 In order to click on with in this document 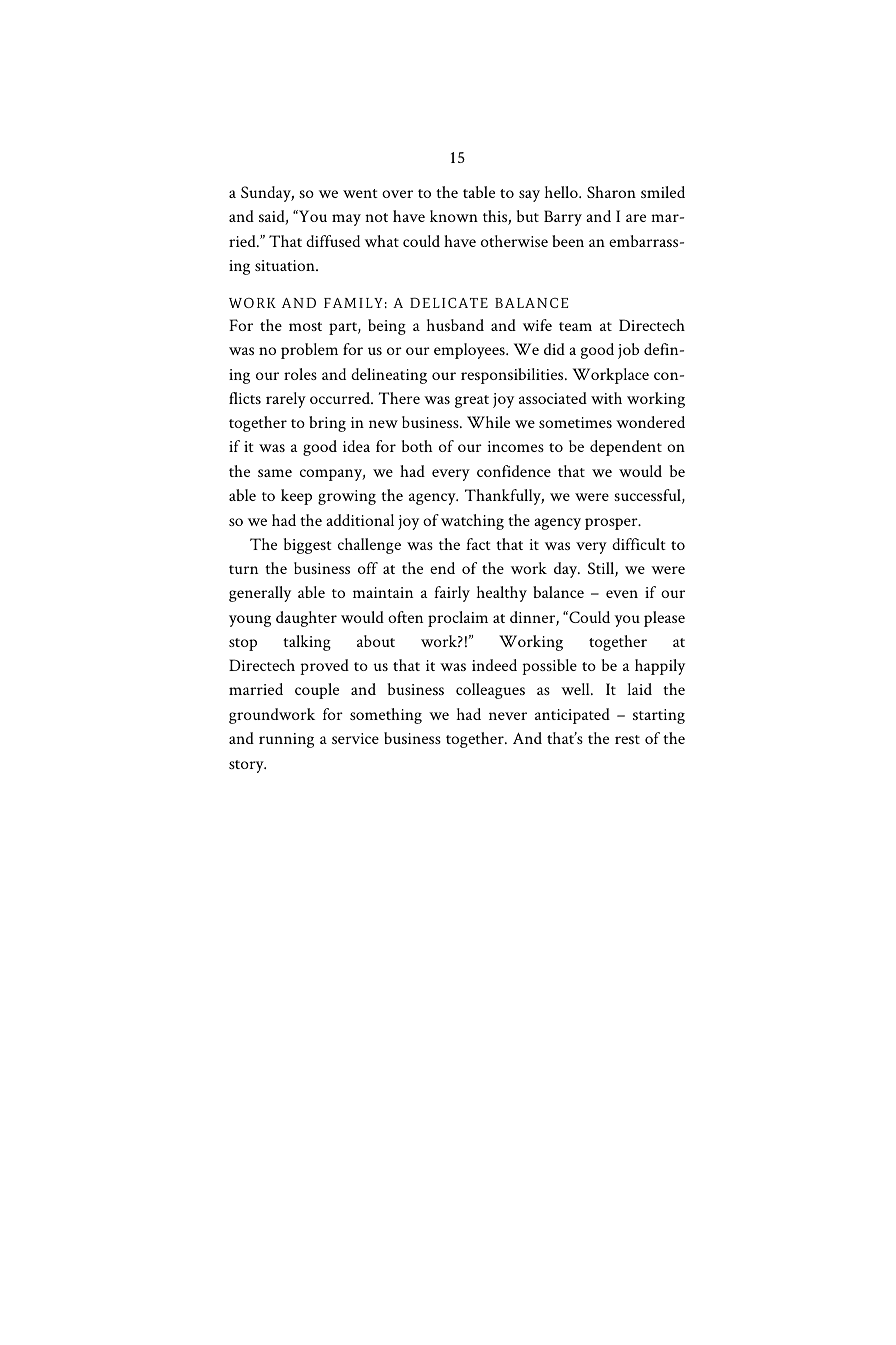, I will do `click(606, 398)`.
